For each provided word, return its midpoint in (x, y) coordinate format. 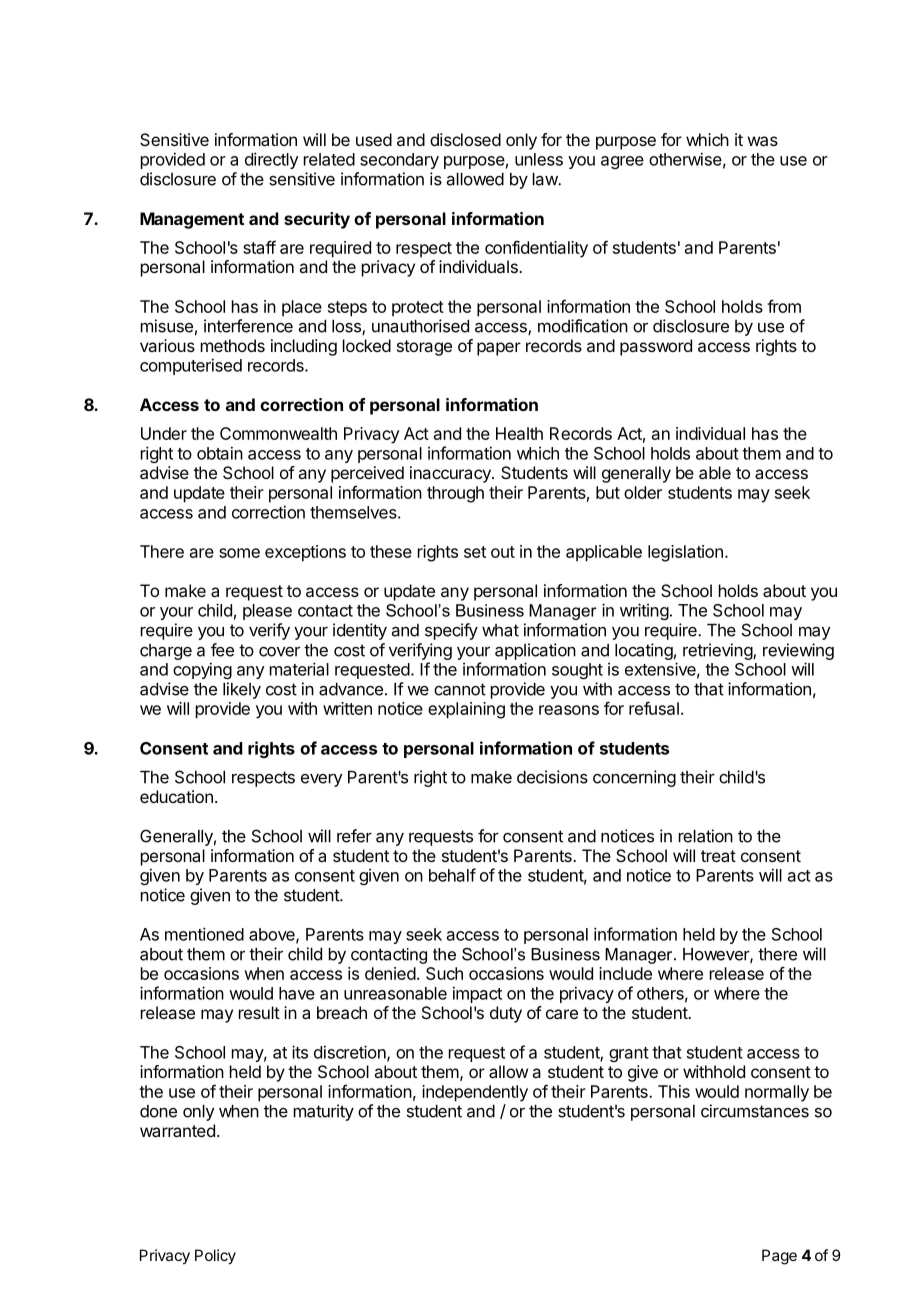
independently (475, 1093)
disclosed (465, 139)
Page (779, 1257)
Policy (215, 1256)
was (763, 141)
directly (272, 160)
